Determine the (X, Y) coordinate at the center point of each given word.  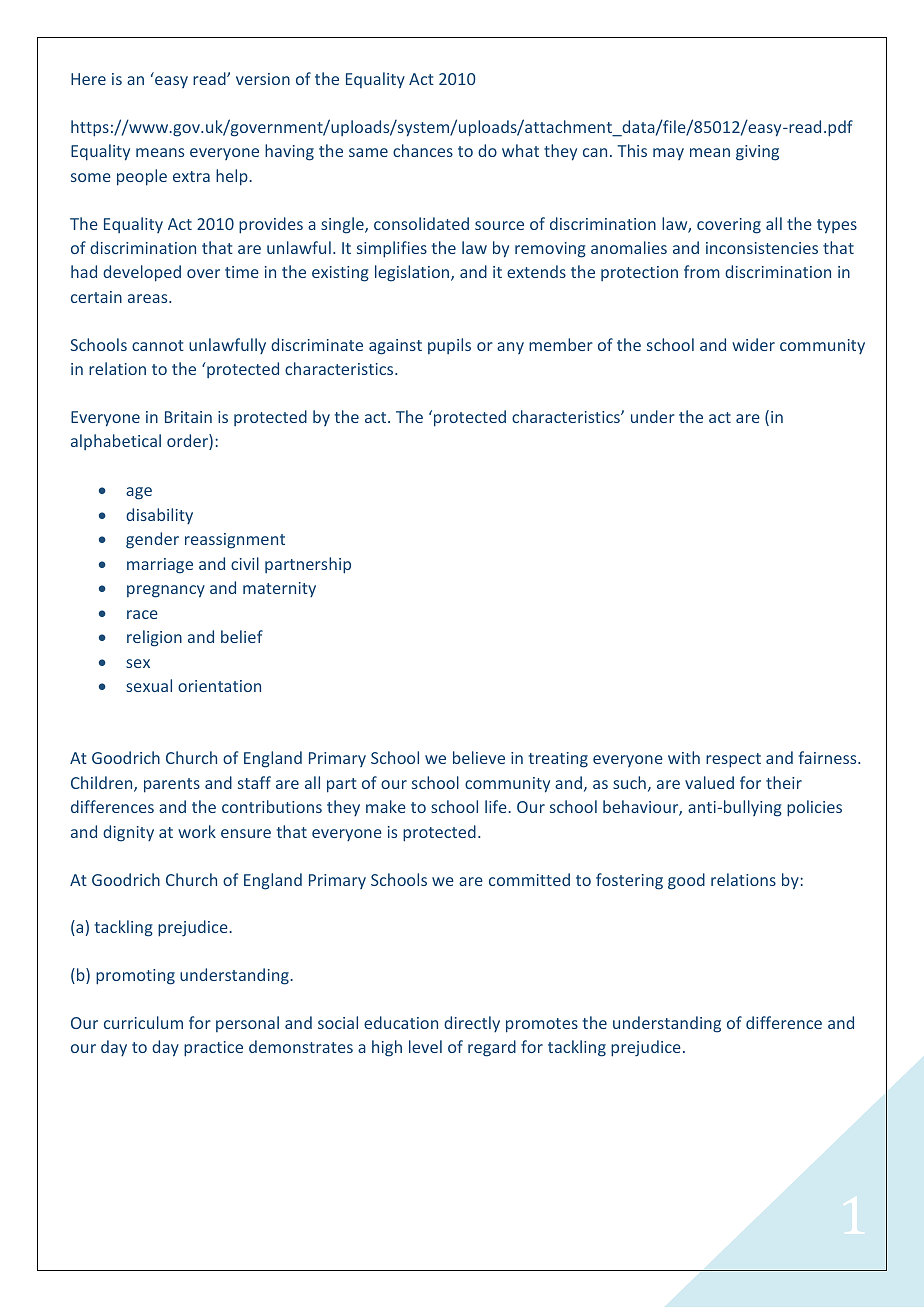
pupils (449, 346)
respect (733, 760)
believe (479, 757)
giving (757, 153)
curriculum (143, 1022)
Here (88, 79)
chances (423, 150)
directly (472, 1024)
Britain (188, 417)
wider (753, 344)
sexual (149, 685)
